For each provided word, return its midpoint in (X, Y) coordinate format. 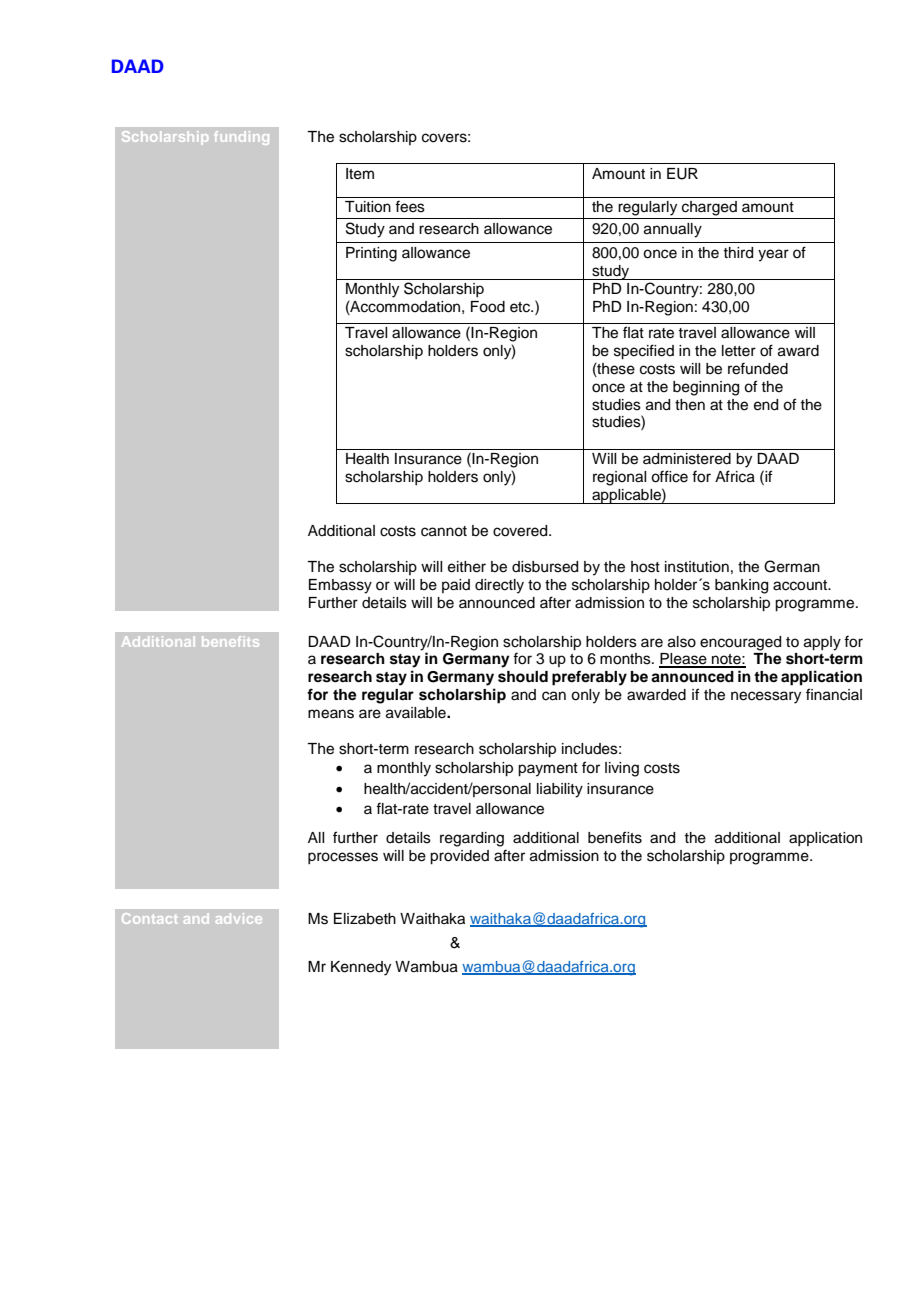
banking (741, 586)
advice (239, 918)
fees (410, 206)
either (467, 567)
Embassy (340, 586)
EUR (682, 174)
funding (242, 138)
